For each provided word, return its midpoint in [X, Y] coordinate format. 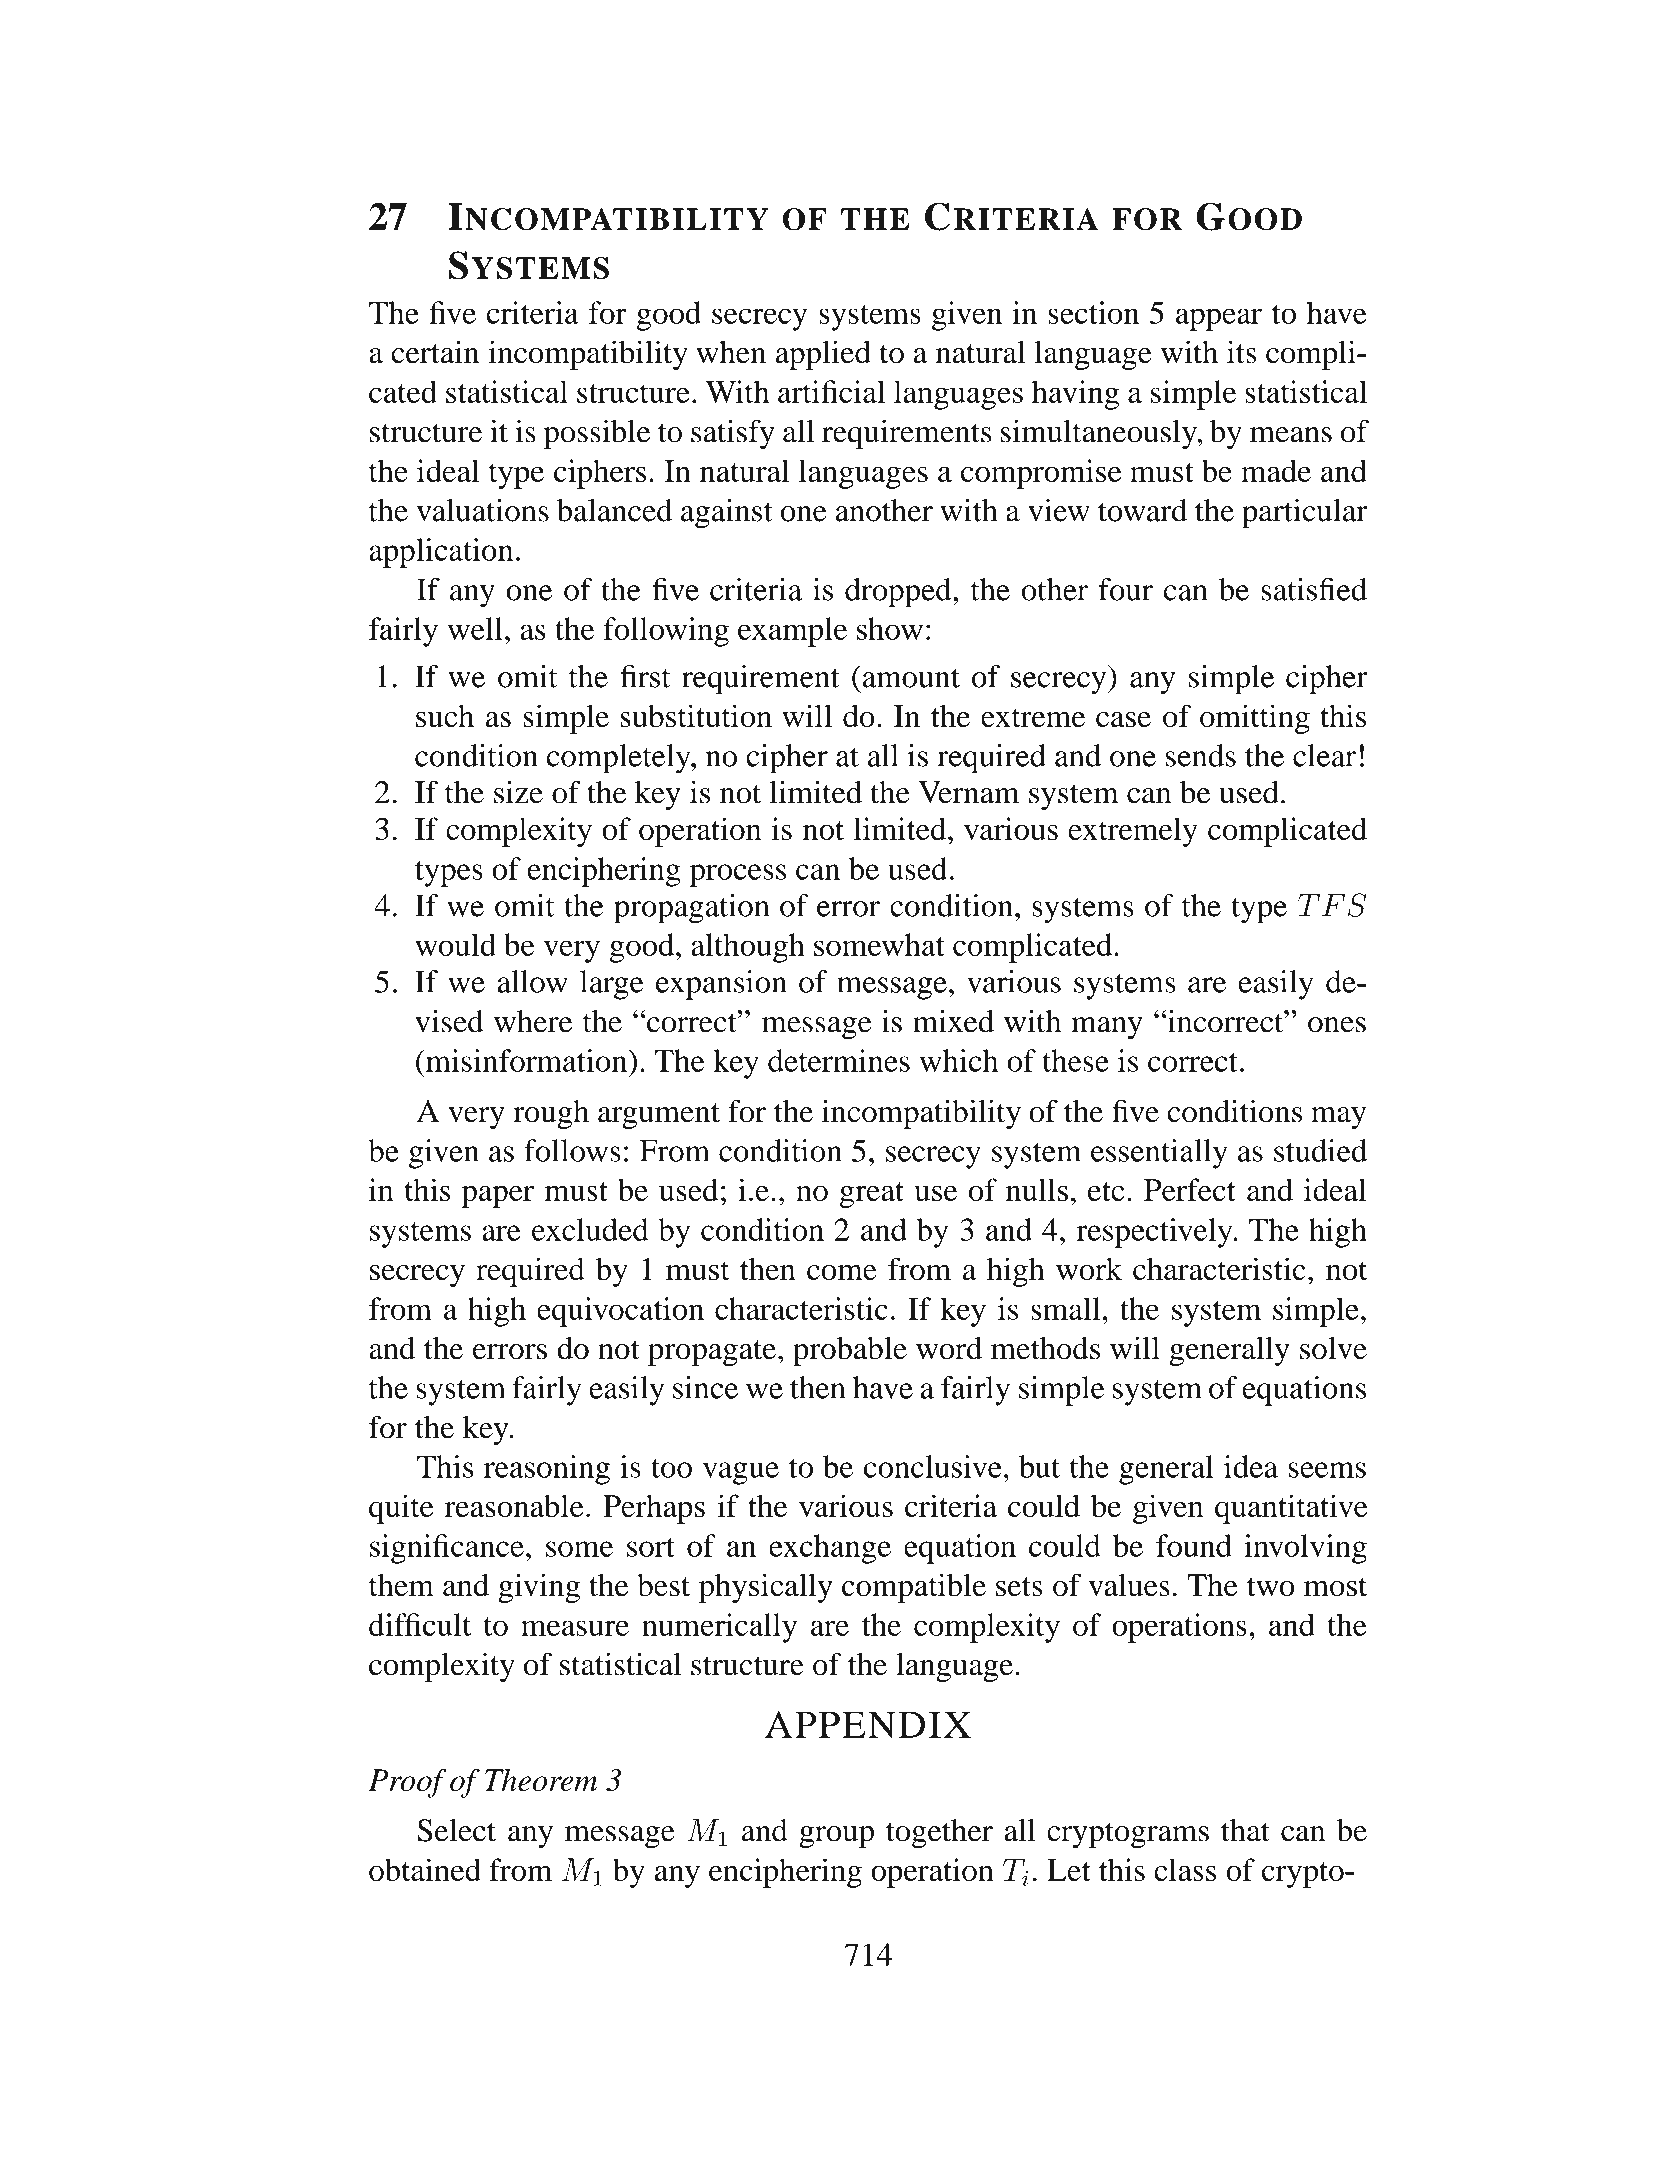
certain [435, 352]
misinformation [527, 1060]
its [1242, 352]
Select [456, 1830]
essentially [1159, 1154]
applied [823, 355]
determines [839, 1060]
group [836, 1837]
